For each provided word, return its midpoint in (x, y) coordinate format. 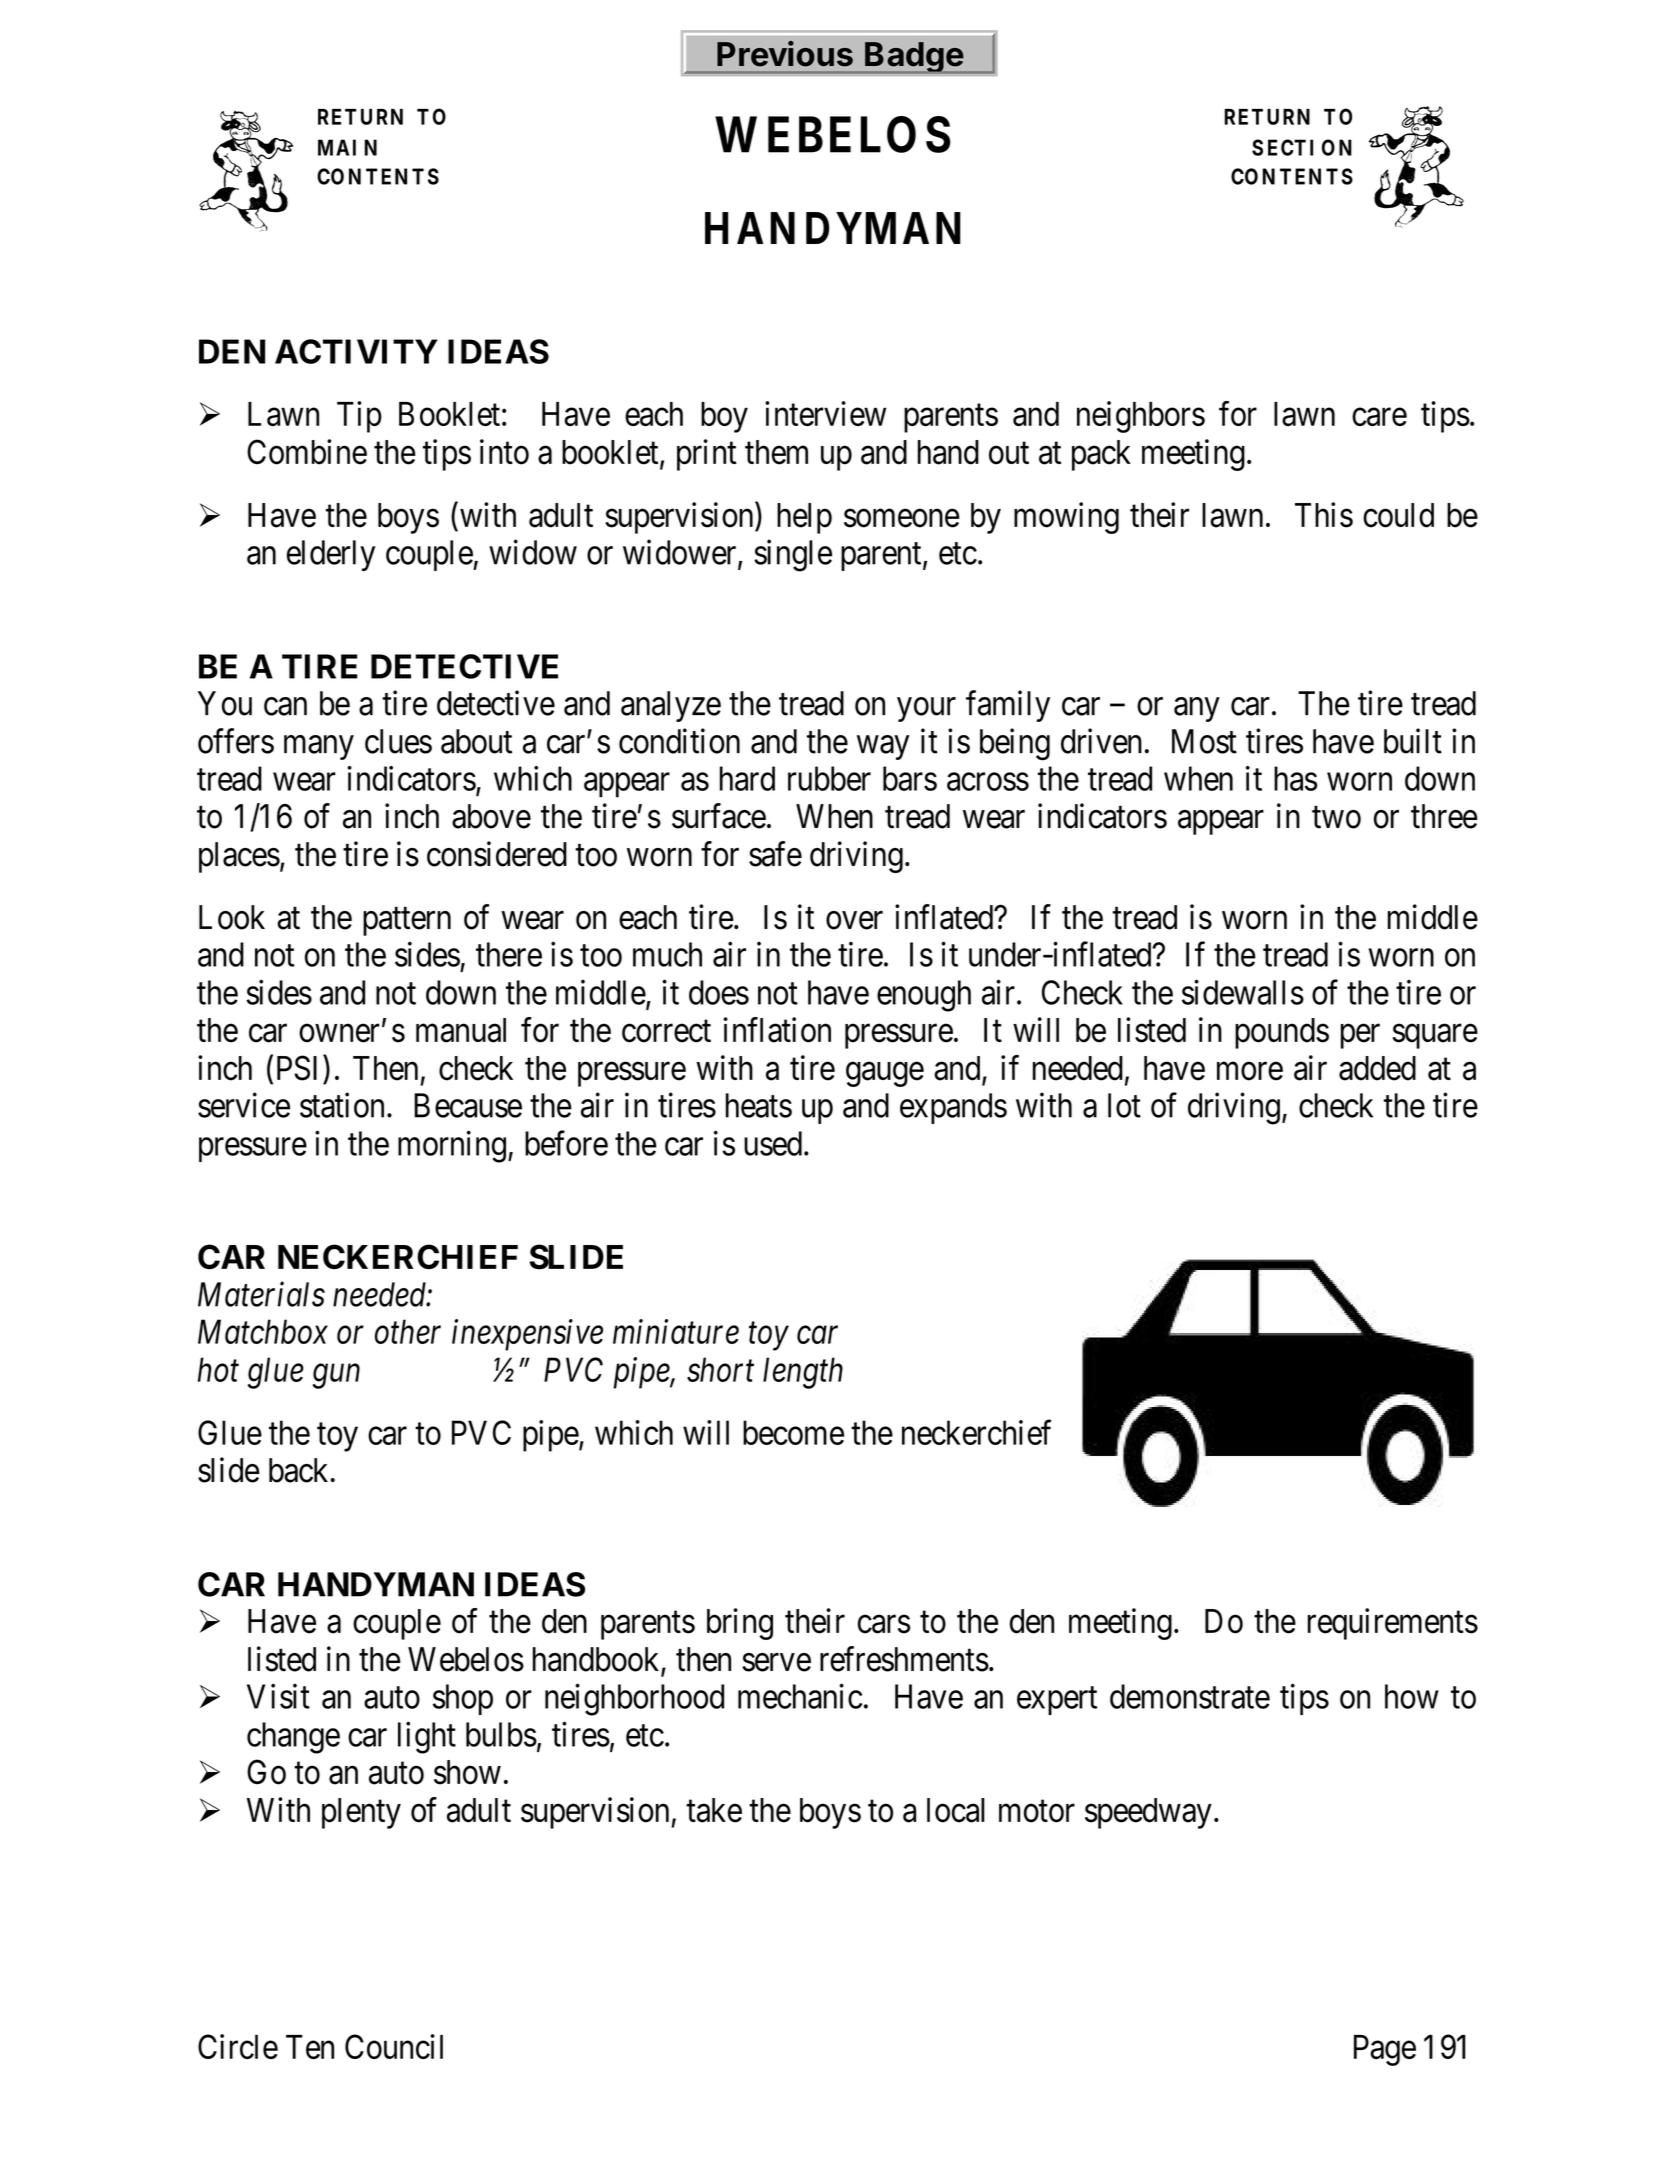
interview (826, 413)
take (714, 1810)
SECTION (1302, 147)
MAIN (347, 147)
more (1250, 1071)
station (342, 1105)
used (773, 1143)
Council (394, 2046)
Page (1385, 2050)
